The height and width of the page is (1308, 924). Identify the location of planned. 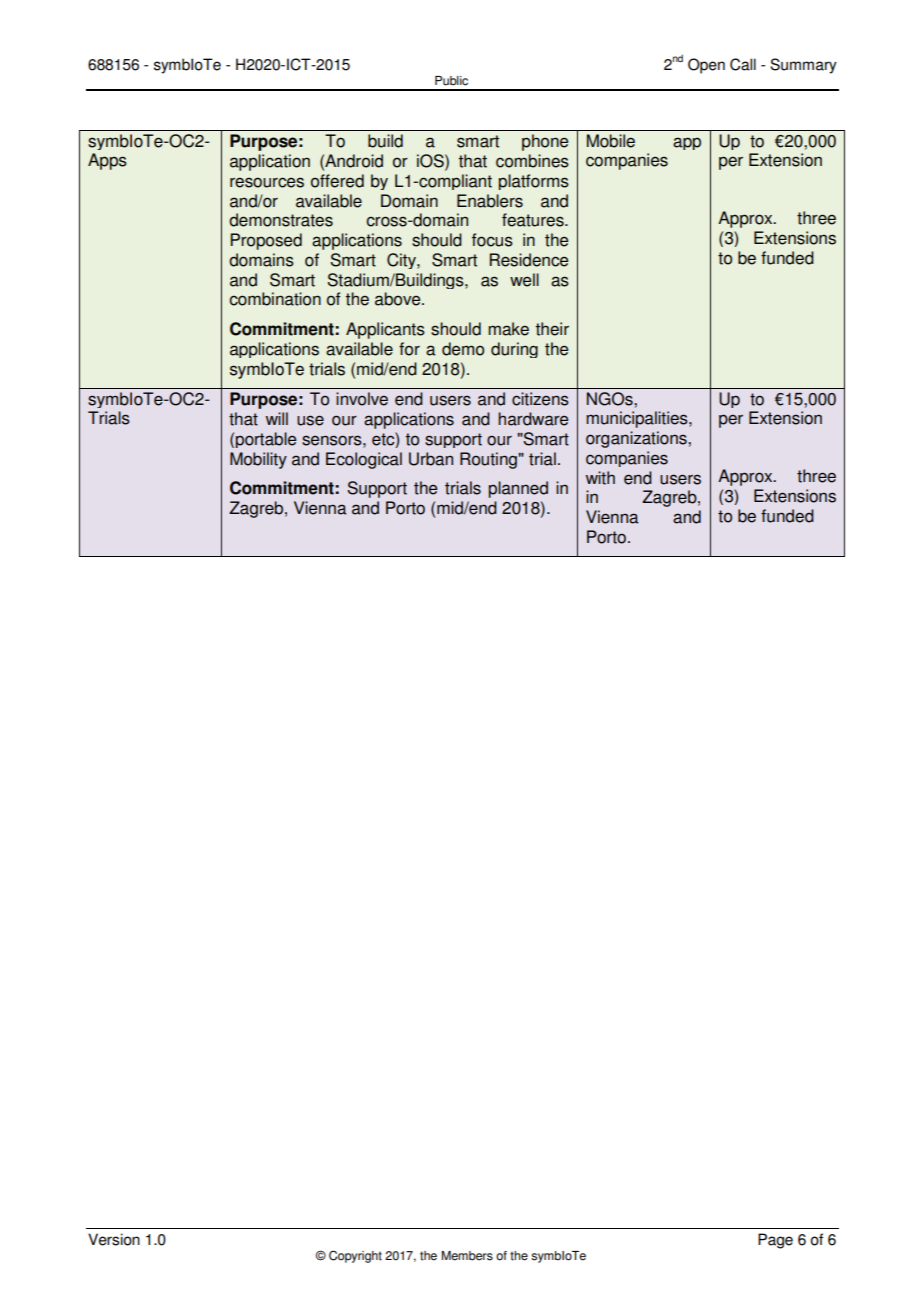
(518, 489).
